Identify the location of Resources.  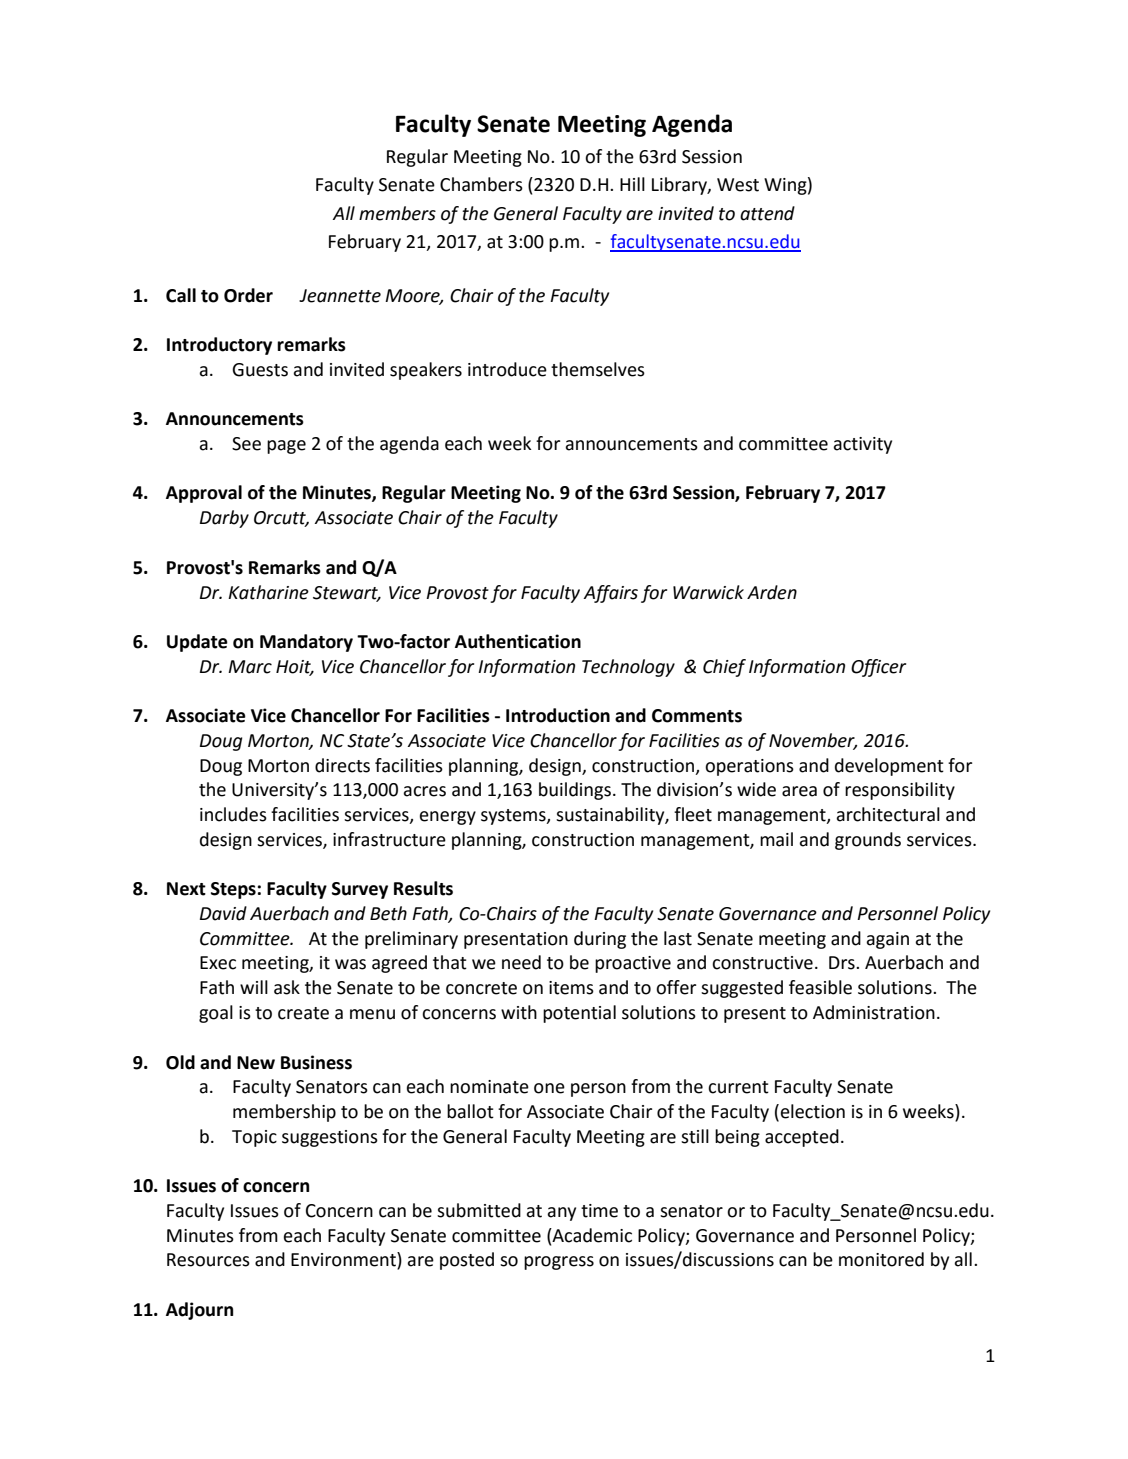
(208, 1260).
